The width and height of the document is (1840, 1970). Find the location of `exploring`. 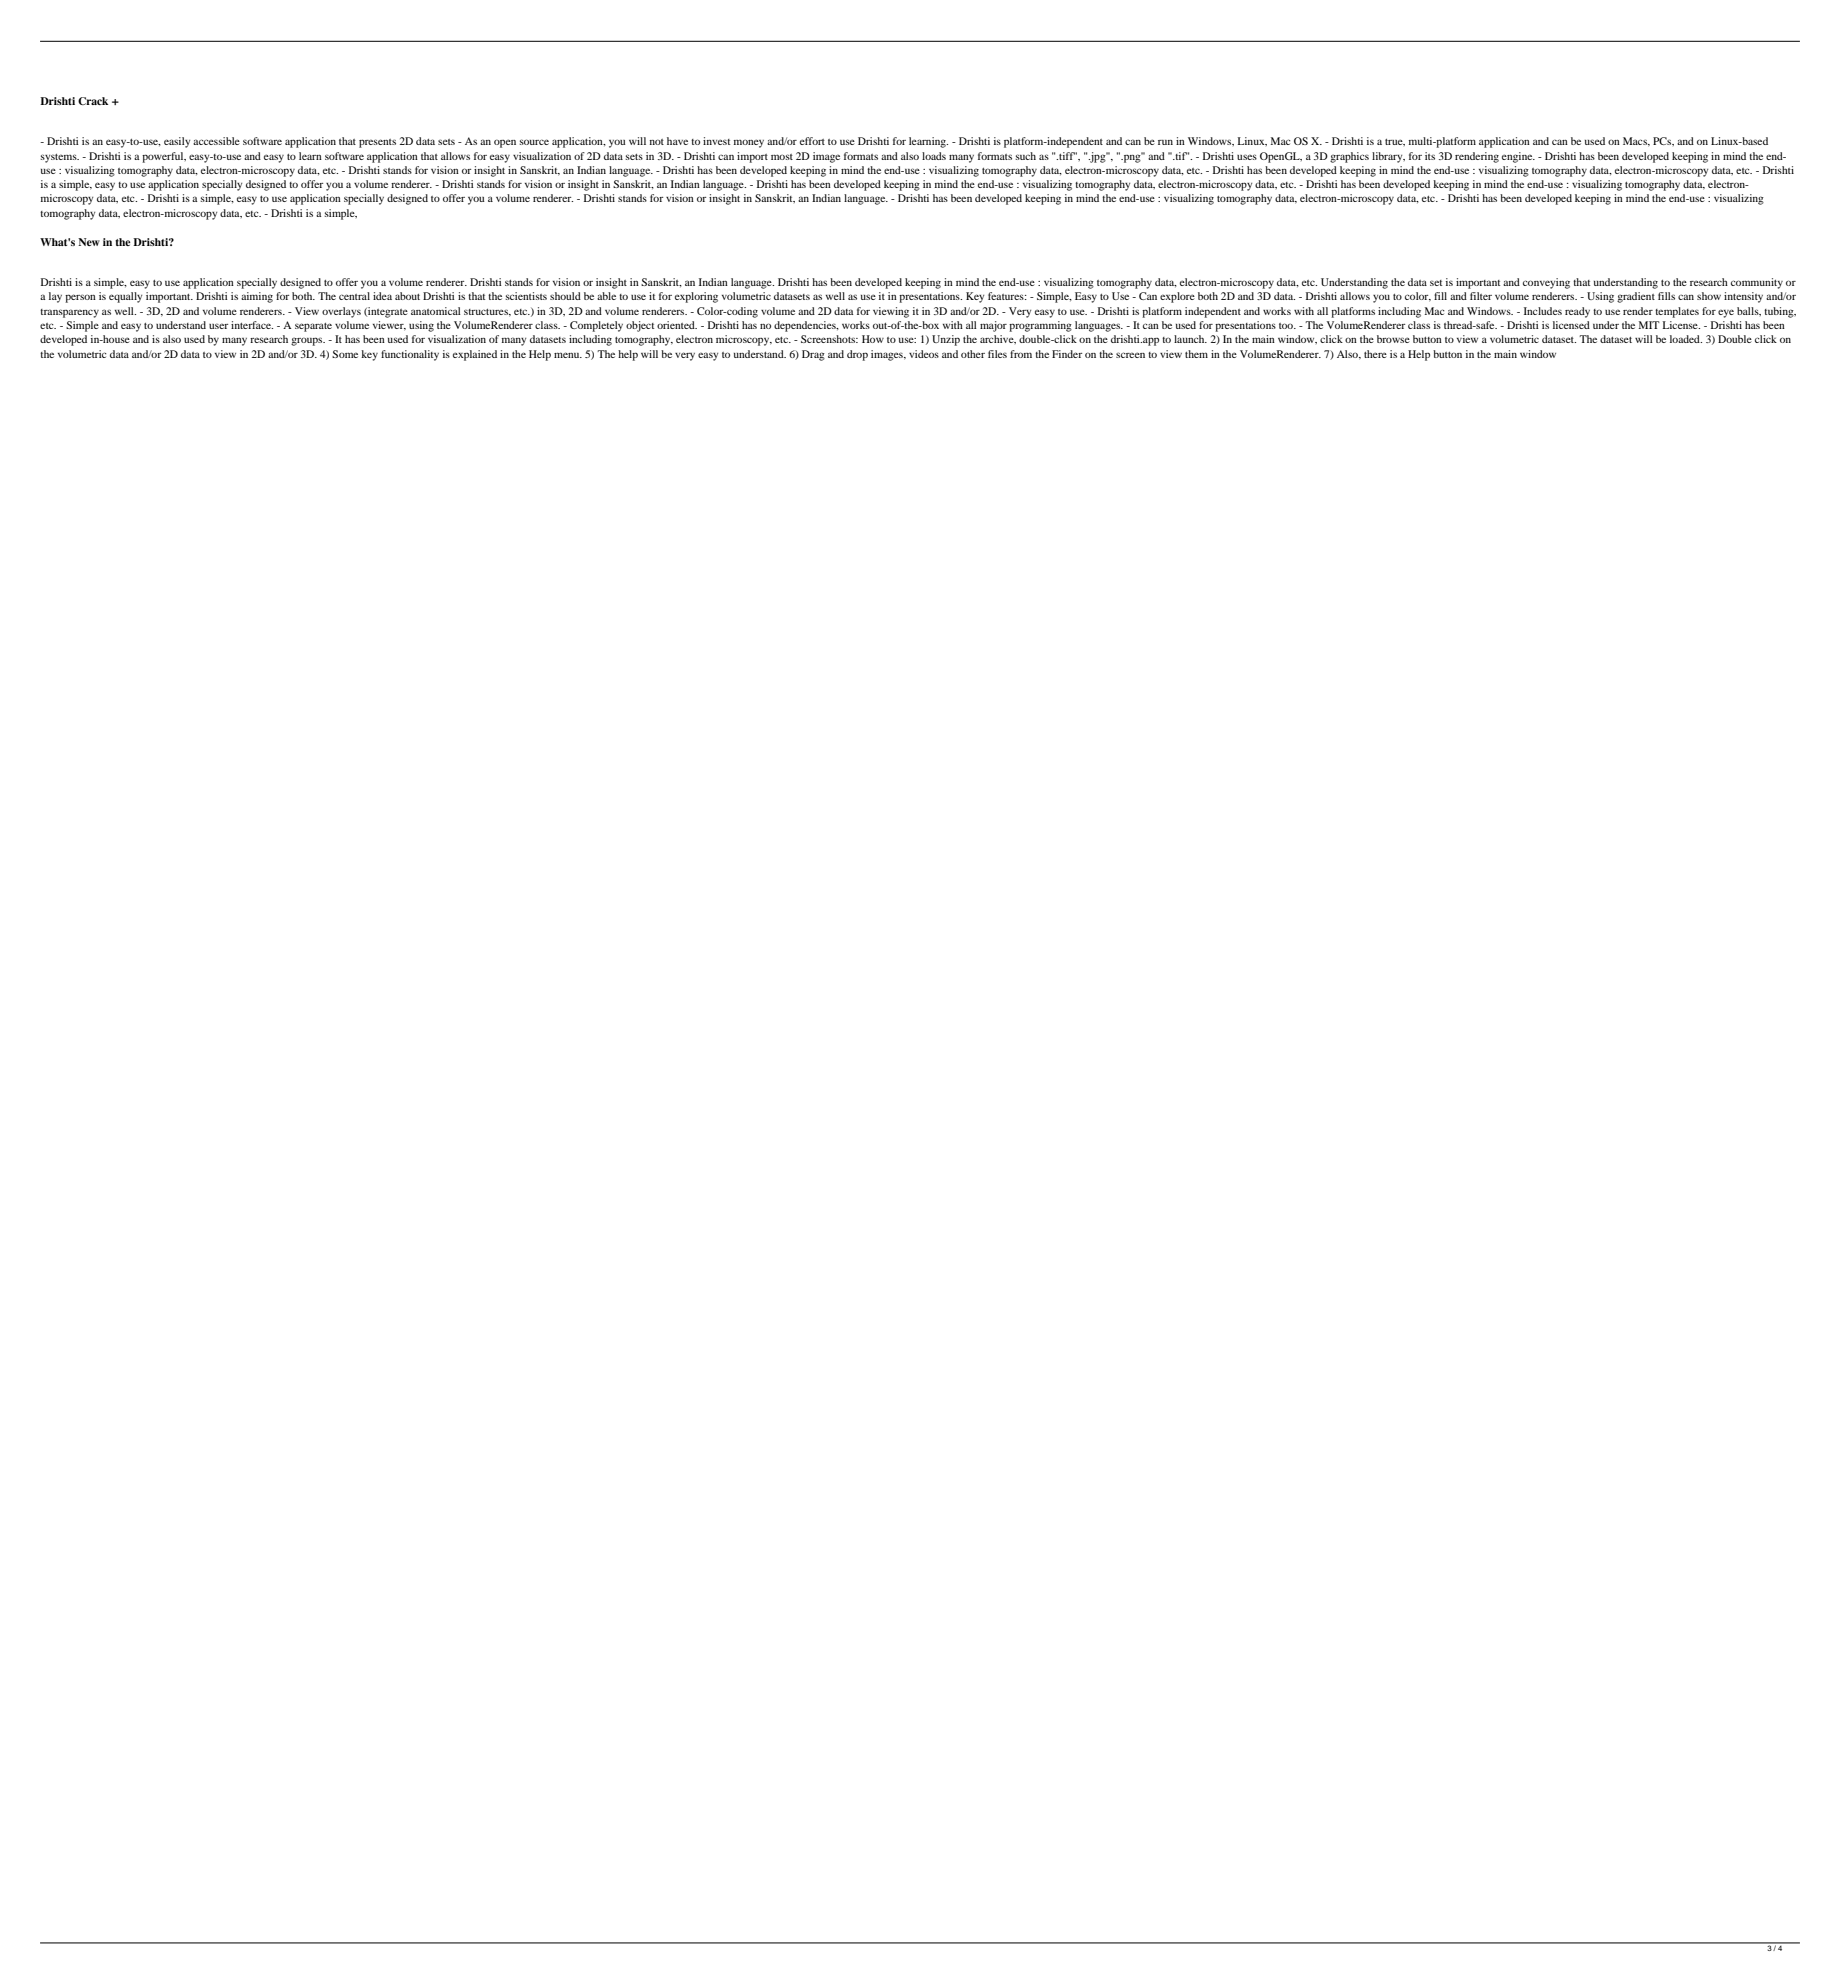

exploring is located at coordinates (696, 297).
